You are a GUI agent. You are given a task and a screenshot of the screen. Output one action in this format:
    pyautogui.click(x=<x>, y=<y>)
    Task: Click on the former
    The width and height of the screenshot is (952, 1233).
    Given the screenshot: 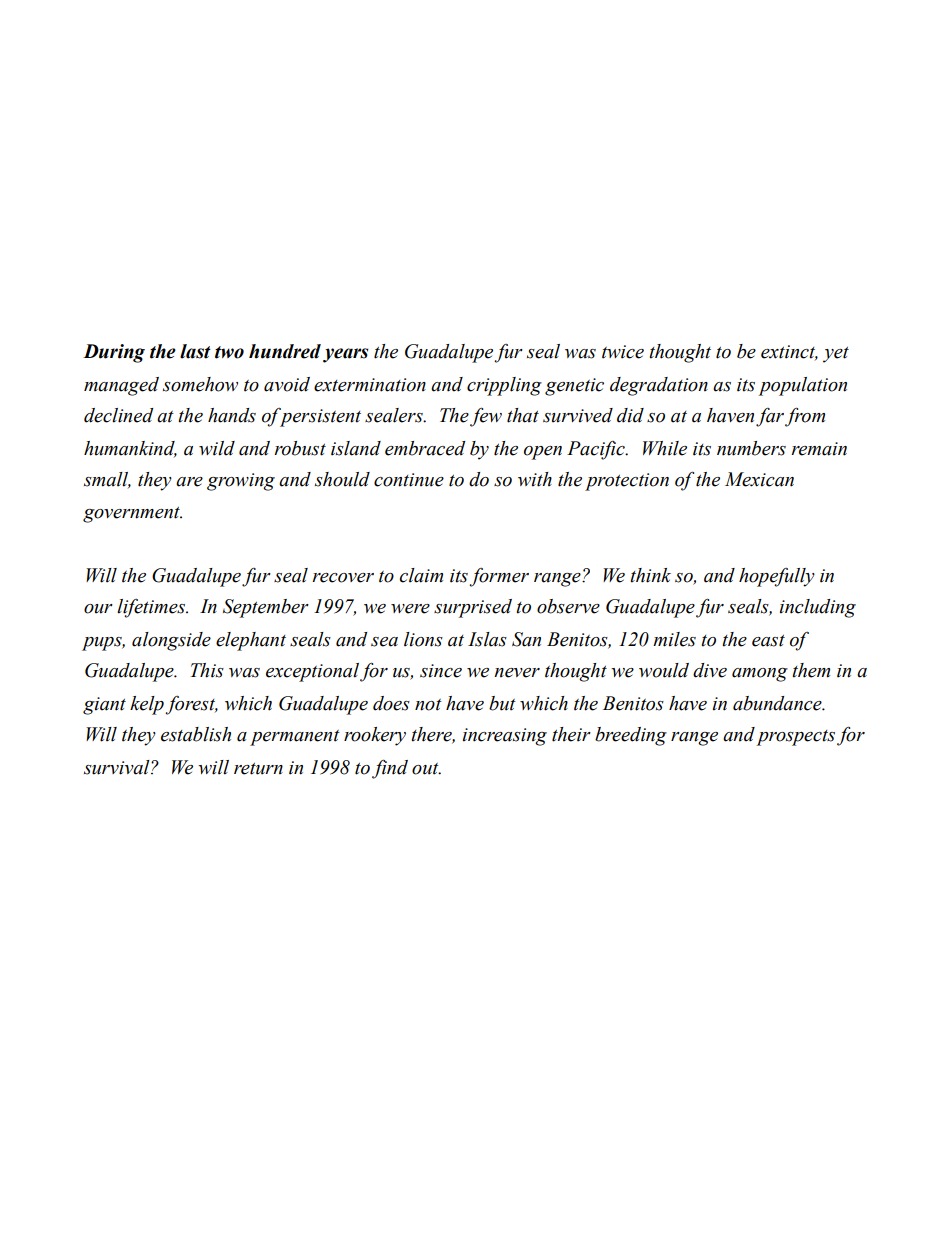 What is the action you would take?
    pyautogui.click(x=499, y=577)
